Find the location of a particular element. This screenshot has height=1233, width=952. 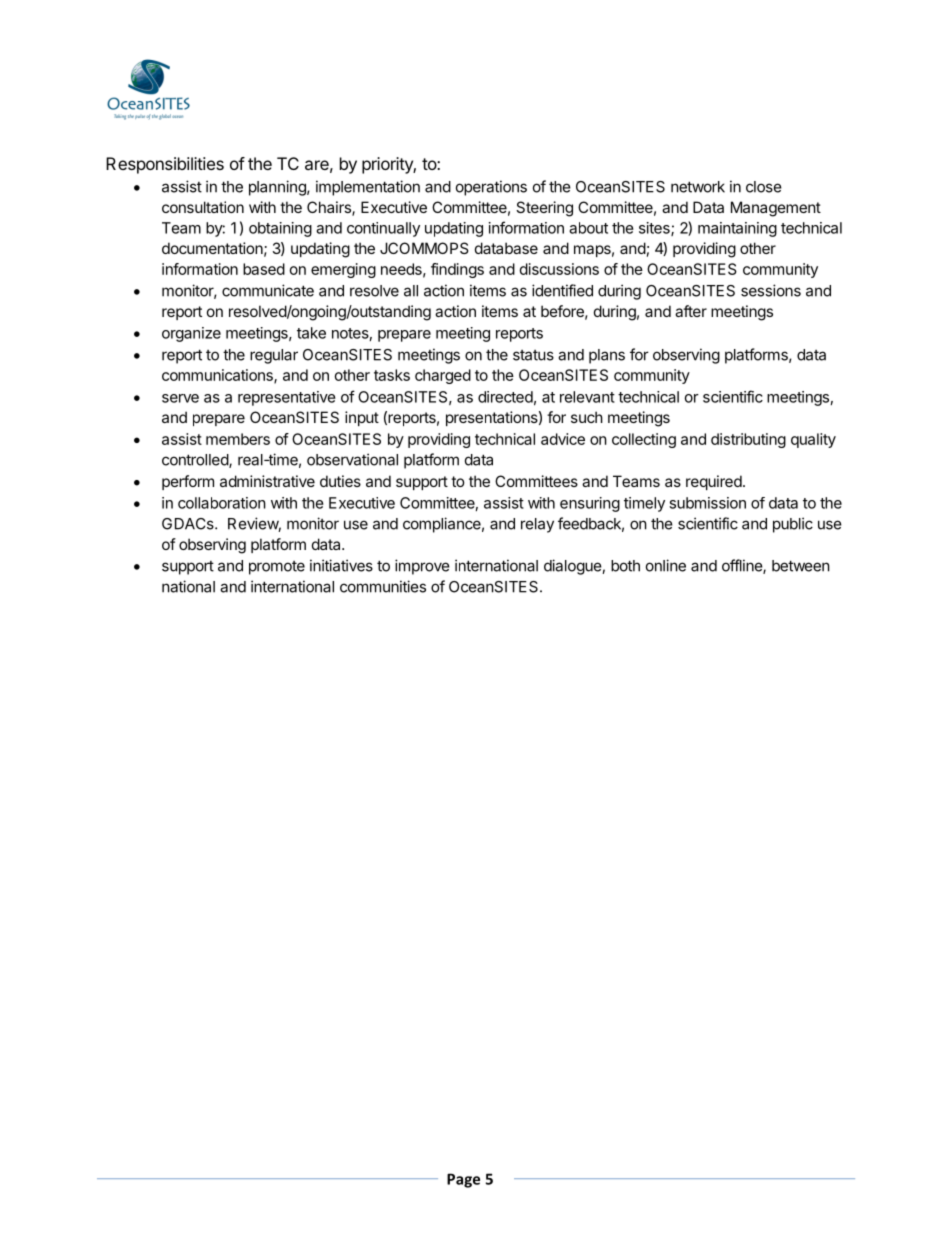

consultation is located at coordinates (203, 207).
